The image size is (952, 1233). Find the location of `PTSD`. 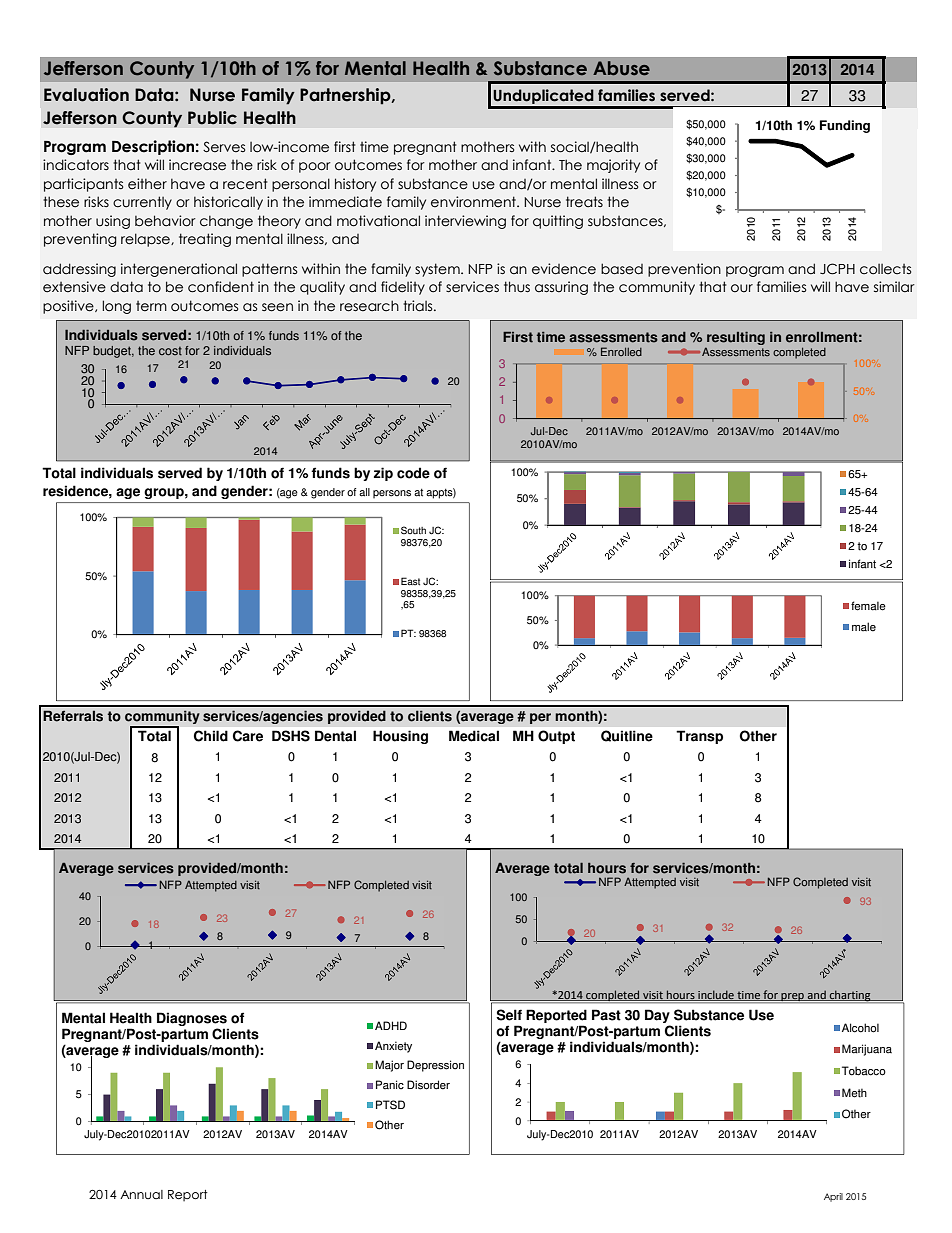

PTSD is located at coordinates (390, 1105).
